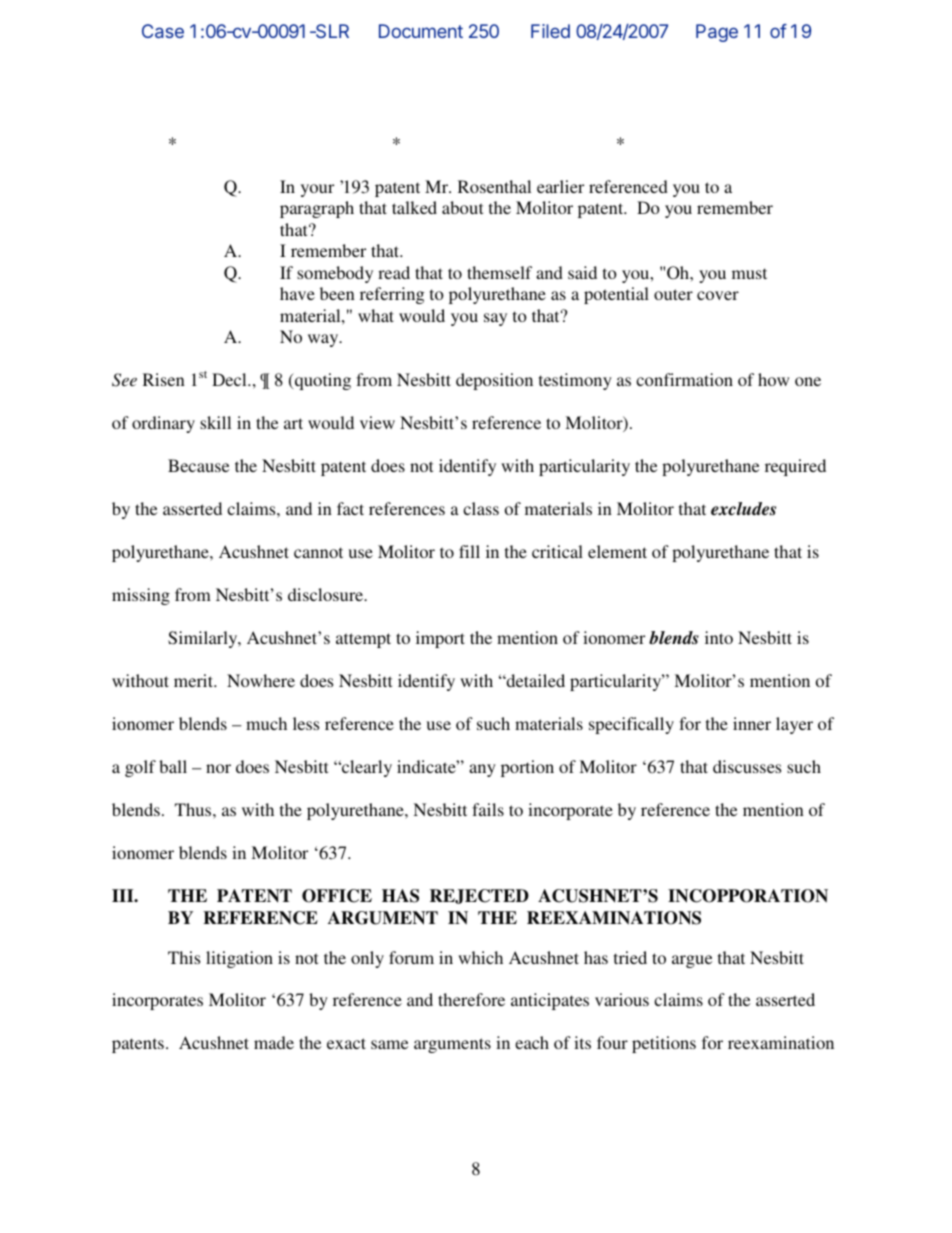 This document has height=1233, width=952. What do you see at coordinates (495, 319) in the document?
I see `say` at bounding box center [495, 319].
